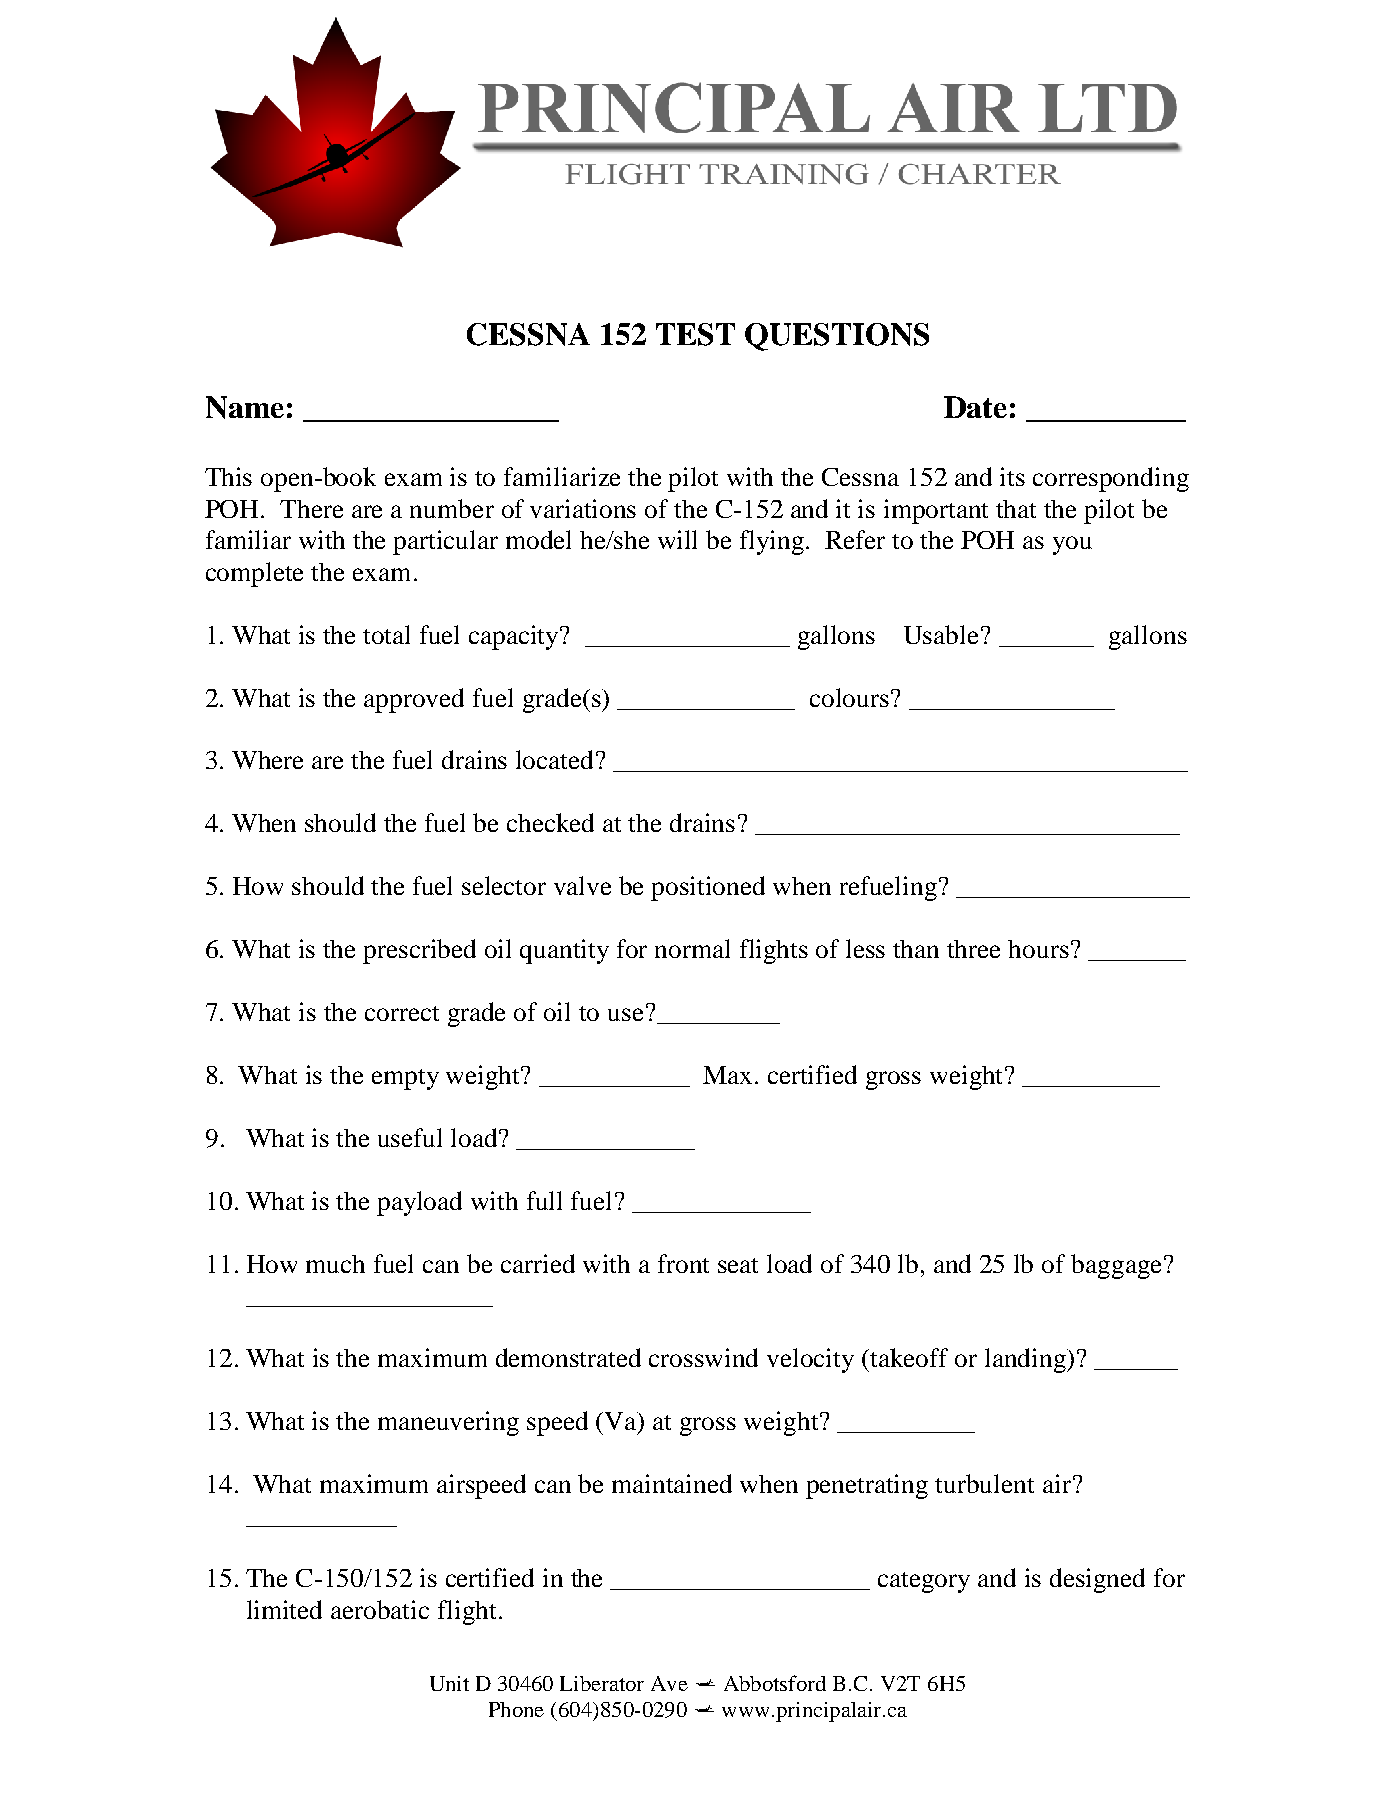 The width and height of the image is (1395, 1805). What do you see at coordinates (402, 1013) in the image?
I see `correct` at bounding box center [402, 1013].
